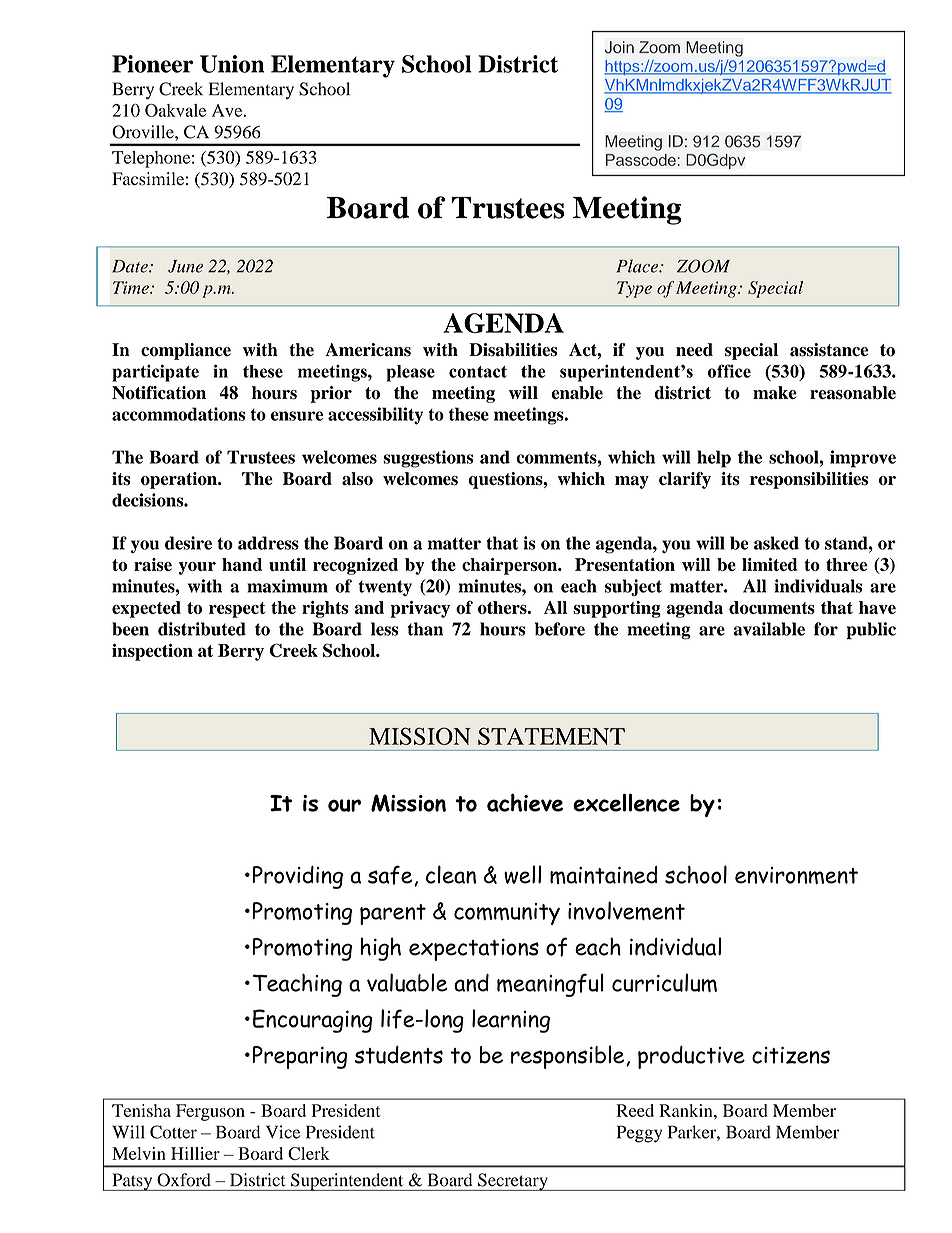 This screenshot has width=952, height=1233. I want to click on before, so click(560, 629).
